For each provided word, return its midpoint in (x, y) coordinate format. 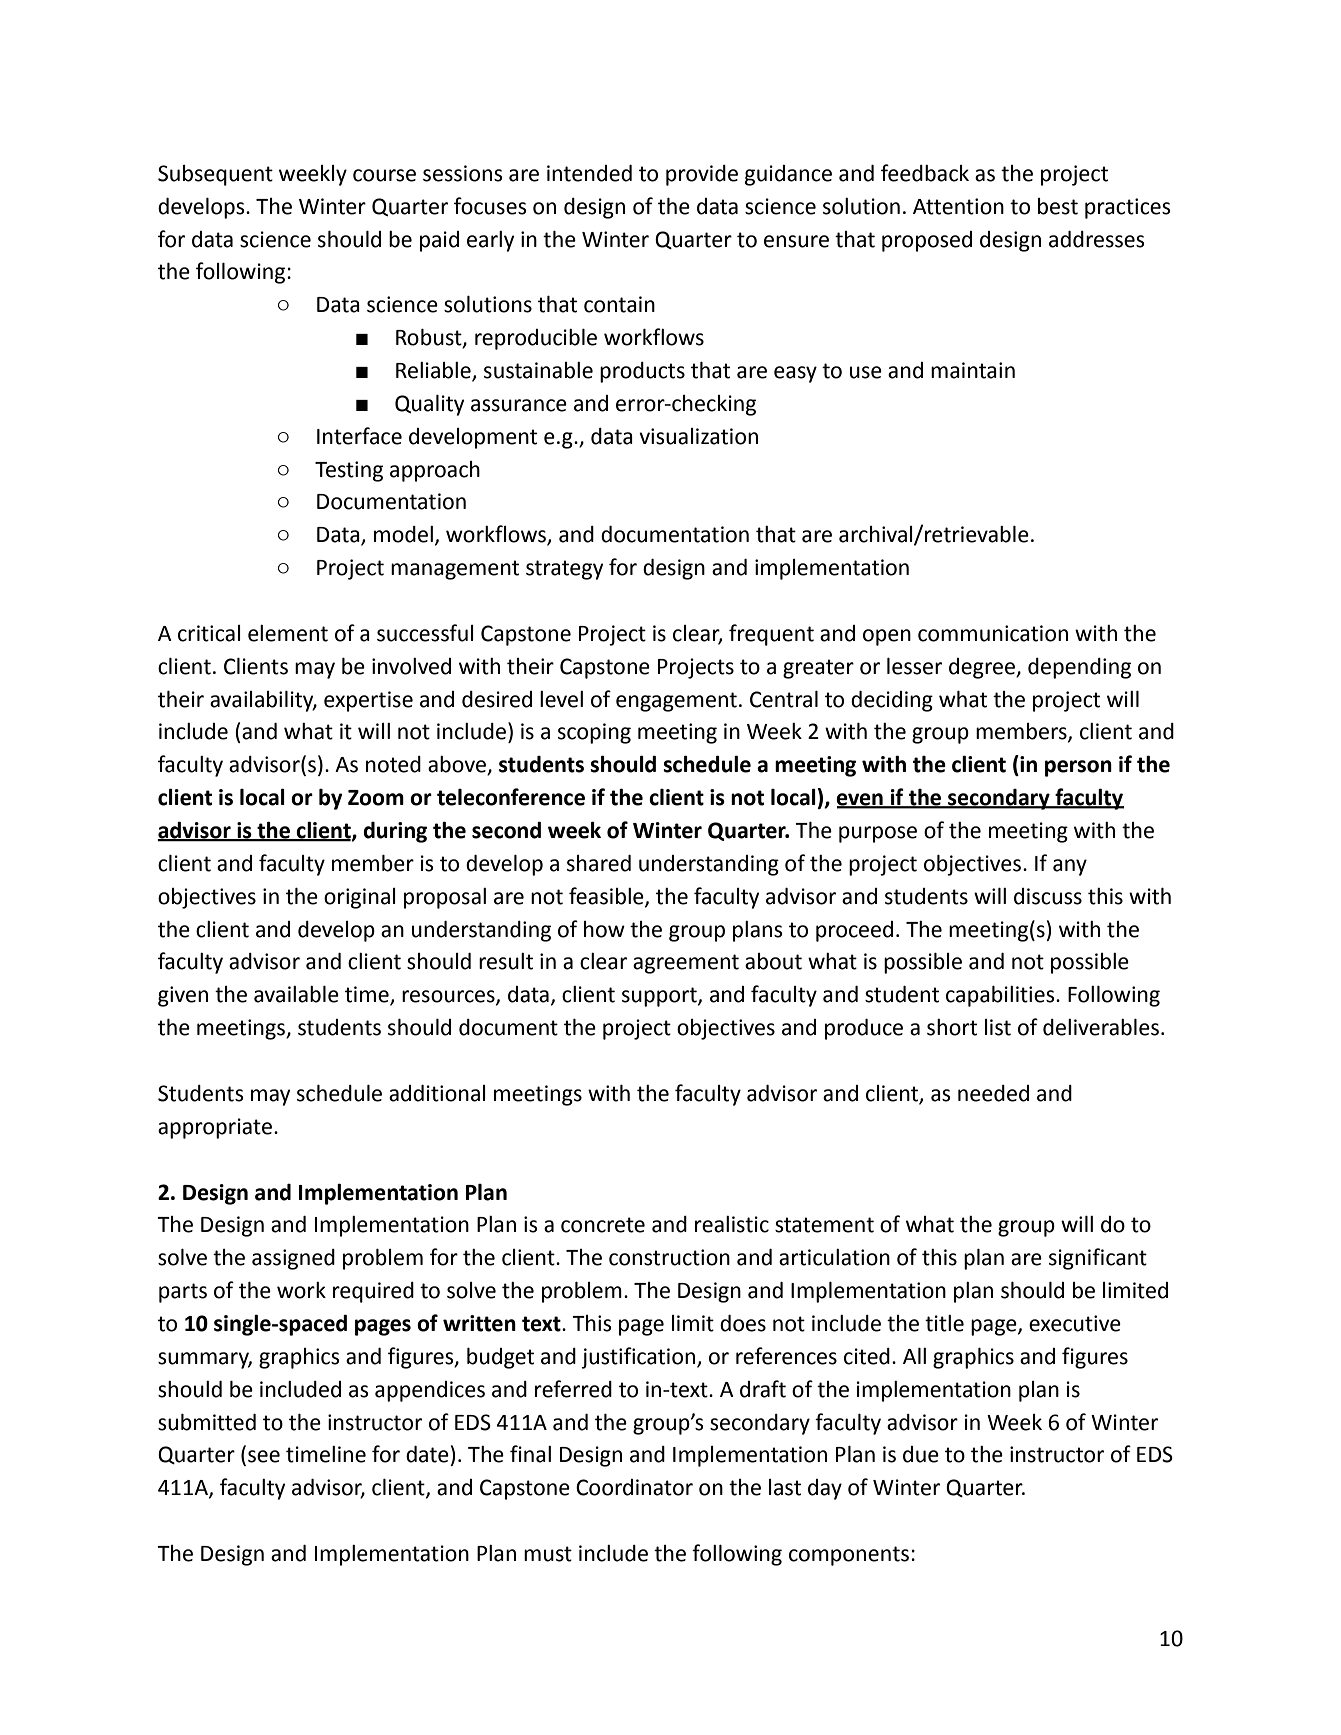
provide (702, 175)
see (264, 1456)
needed (993, 1093)
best (1058, 206)
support (660, 997)
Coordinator (634, 1487)
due (921, 1454)
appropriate (215, 1128)
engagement (676, 702)
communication (993, 633)
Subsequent (215, 175)
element (288, 633)
